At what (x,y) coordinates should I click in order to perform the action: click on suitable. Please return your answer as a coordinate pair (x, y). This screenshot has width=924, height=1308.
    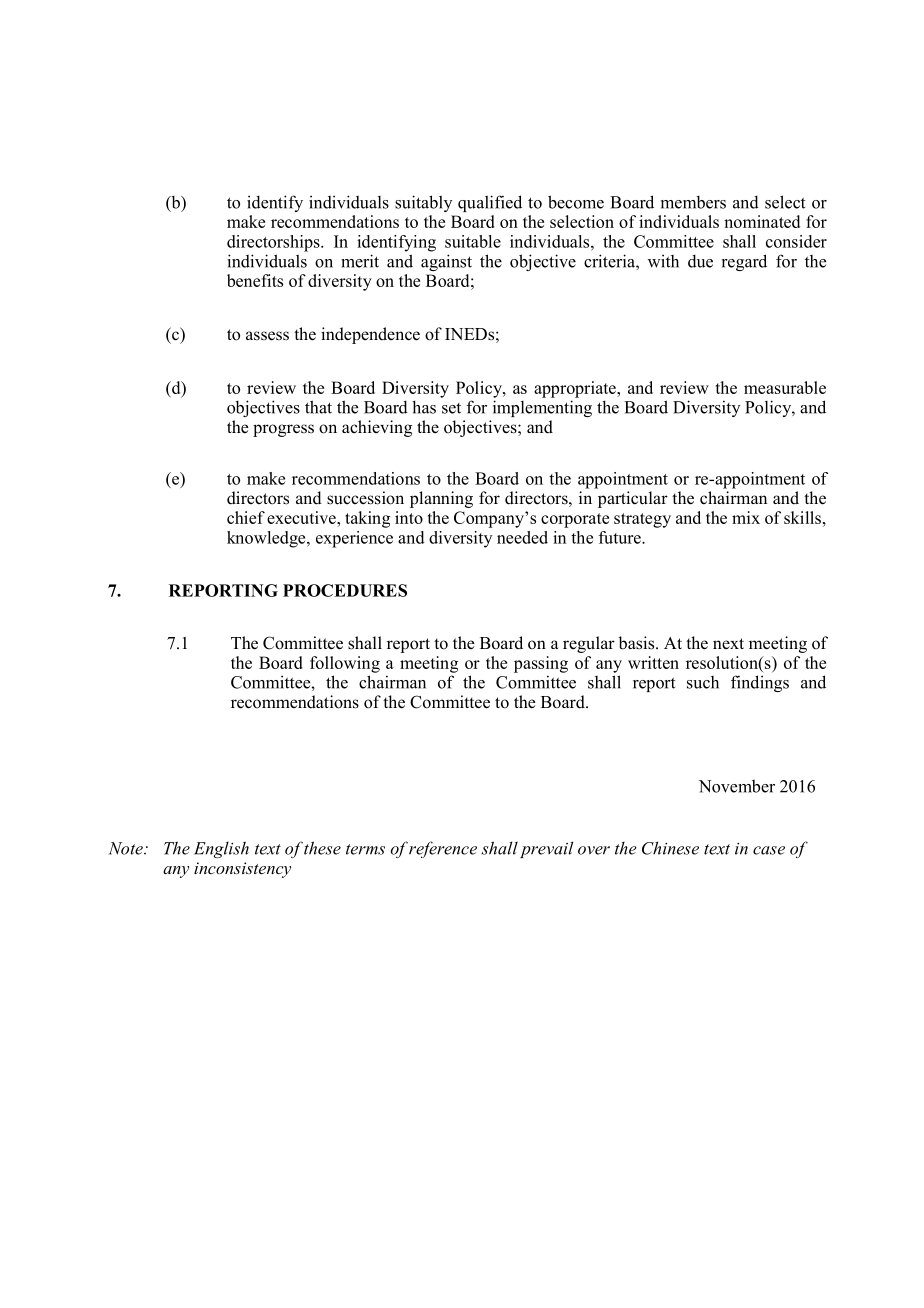
    Looking at the image, I should click on (473, 241).
